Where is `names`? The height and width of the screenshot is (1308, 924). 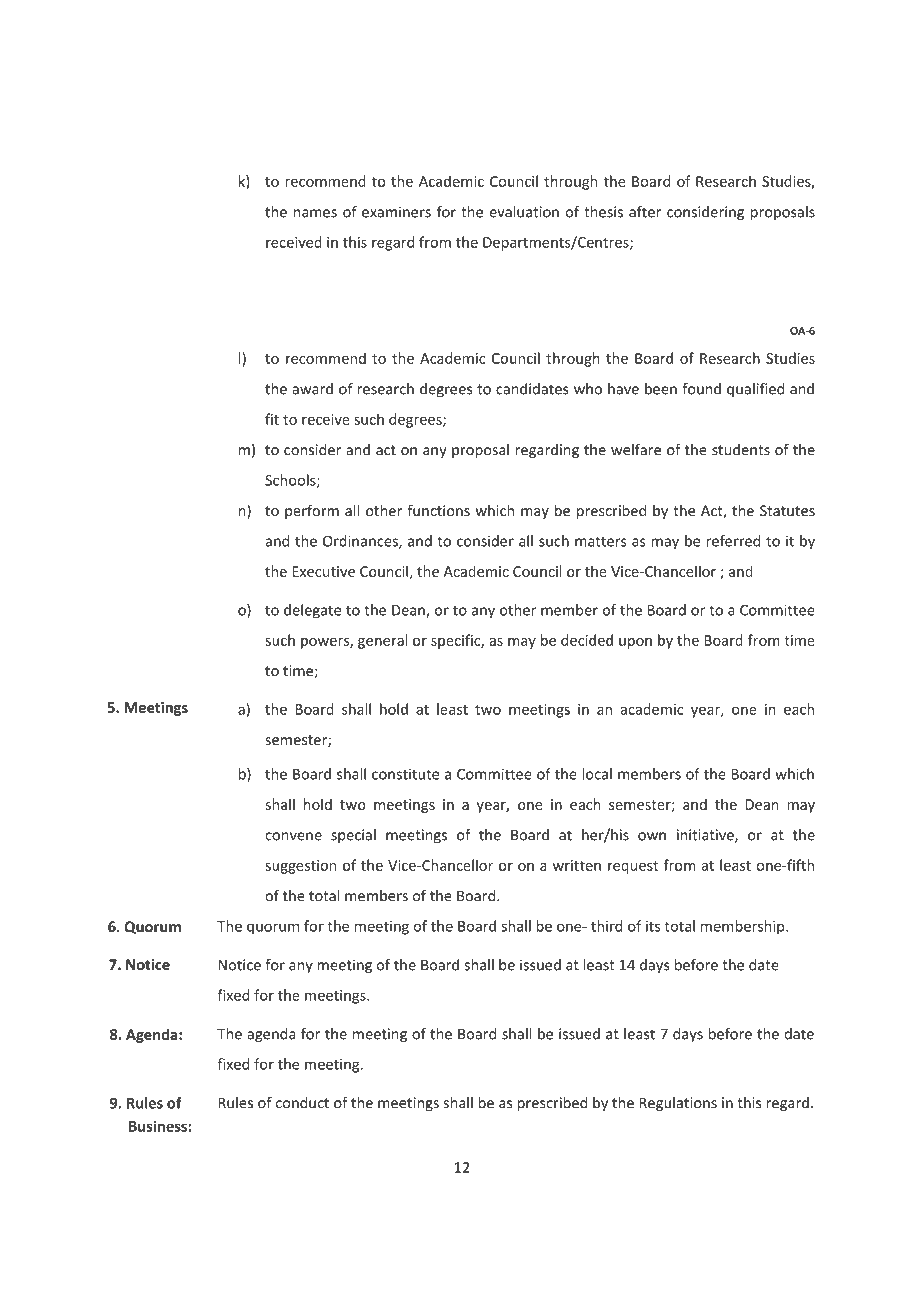
names is located at coordinates (315, 213).
